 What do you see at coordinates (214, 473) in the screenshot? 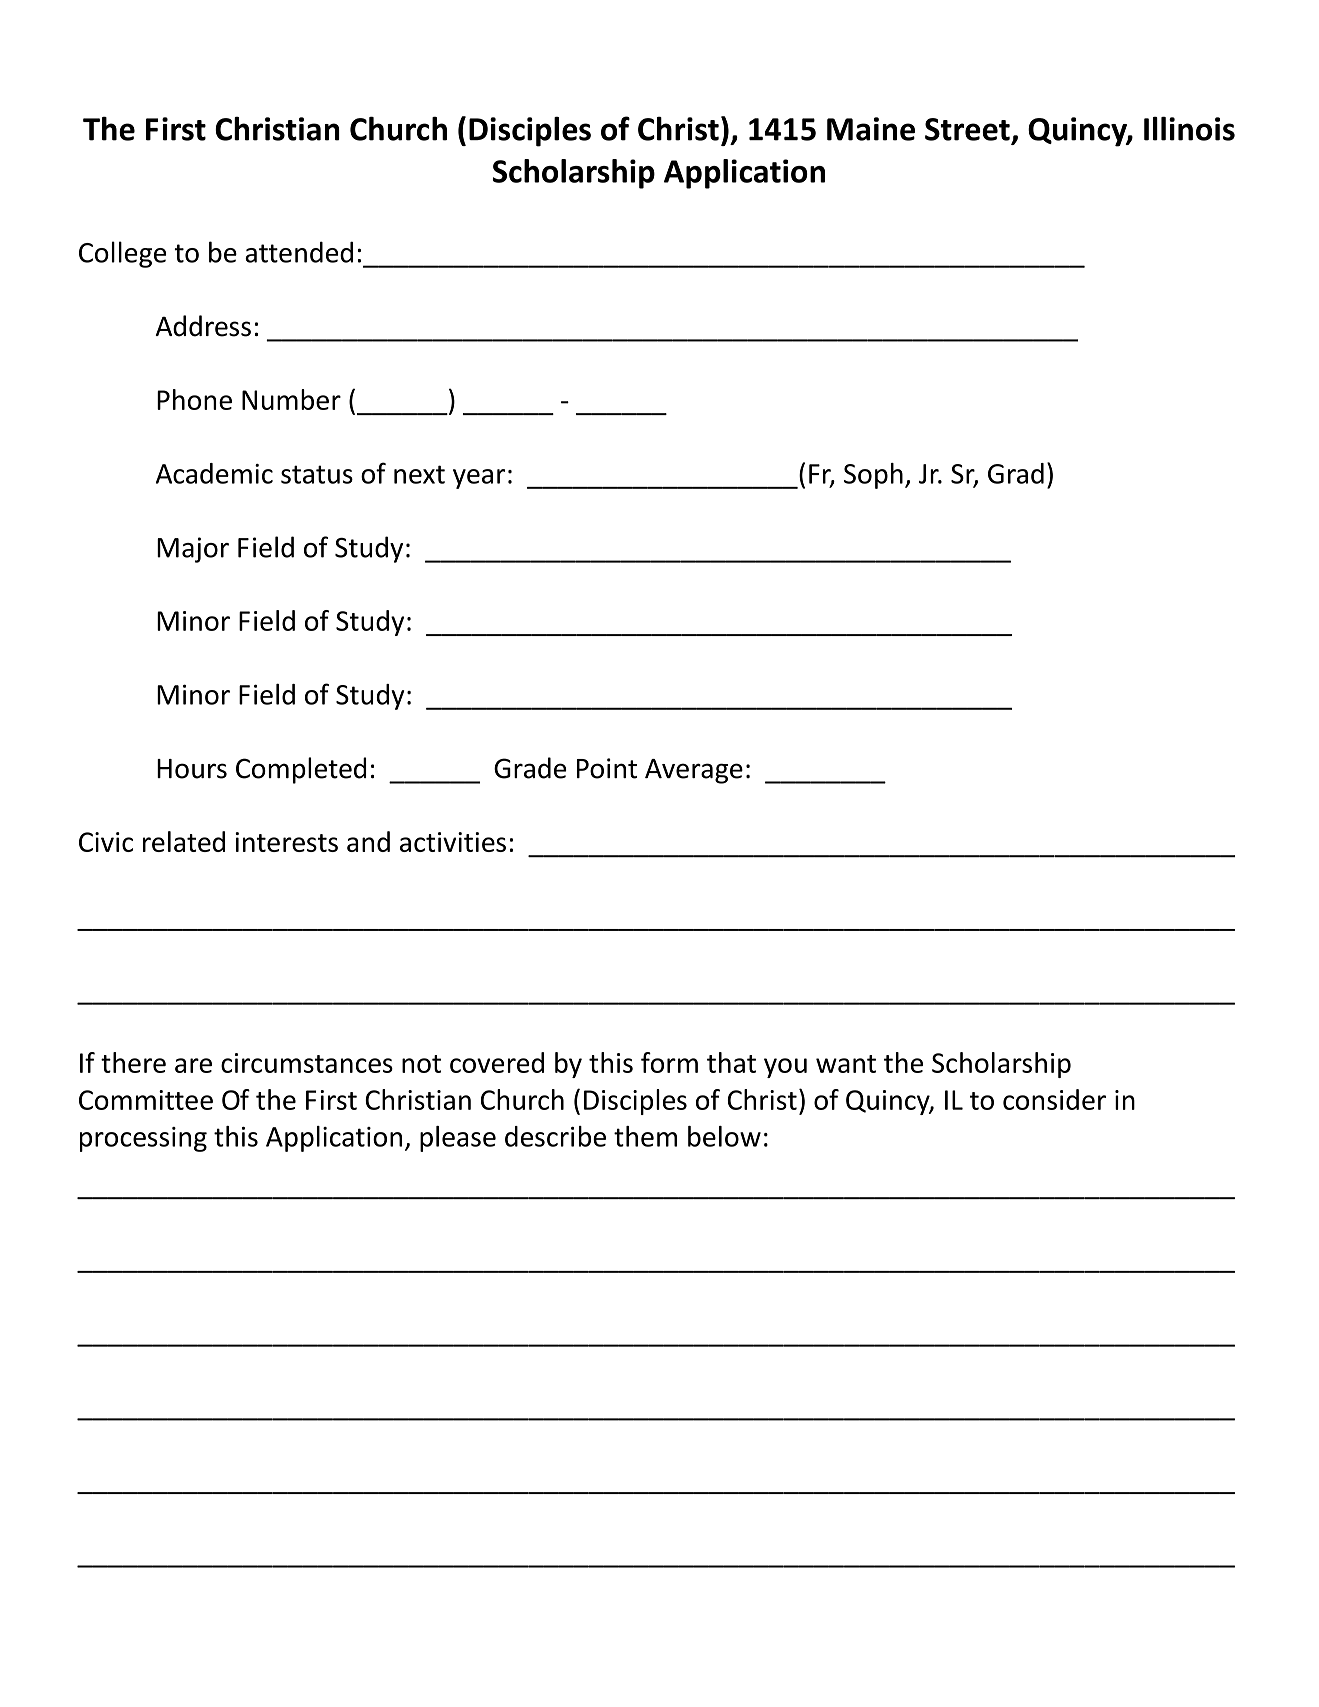
I see `Academic` at bounding box center [214, 473].
